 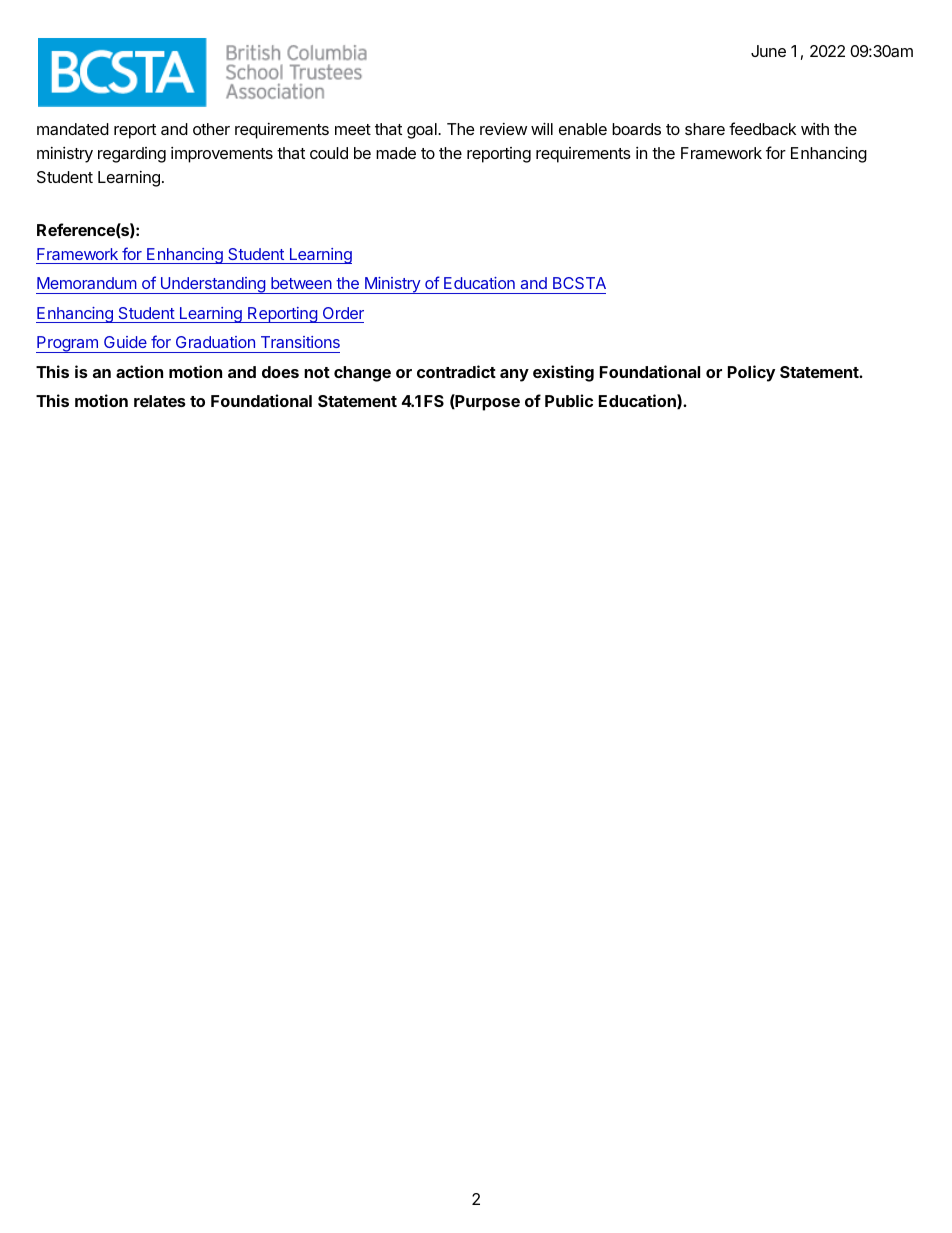 I want to click on Transitions, so click(x=300, y=342).
